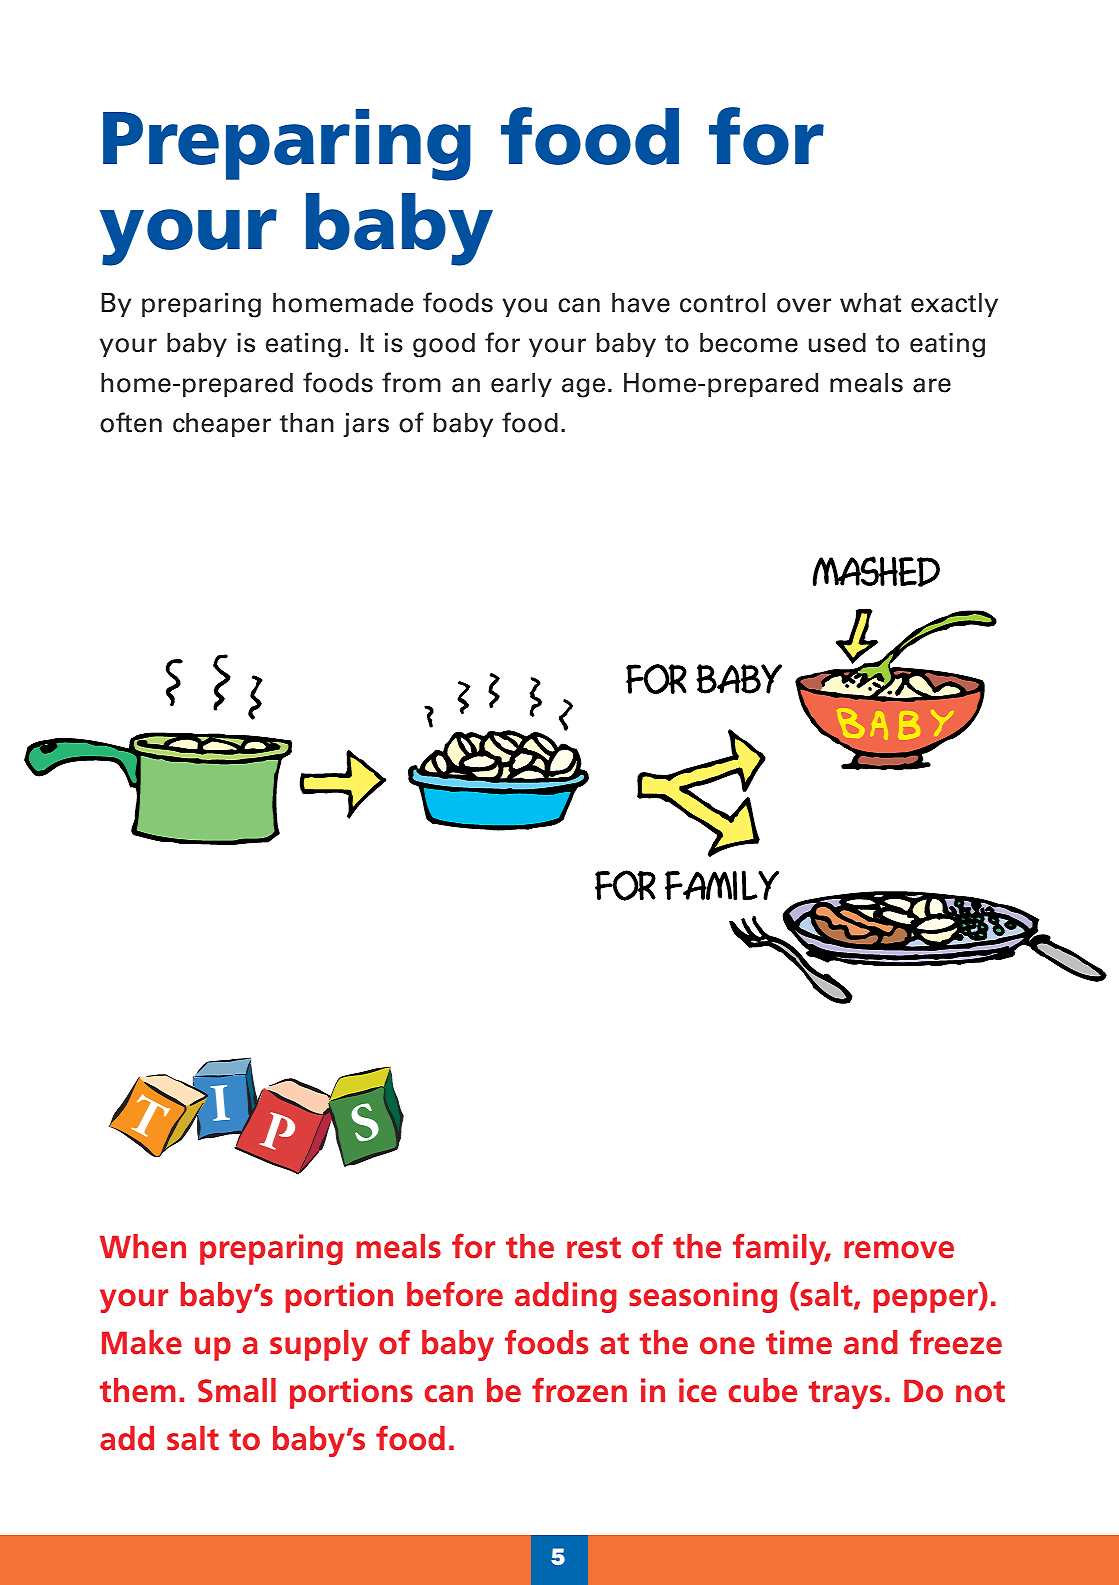  What do you see at coordinates (899, 1250) in the page?
I see `remove` at bounding box center [899, 1250].
